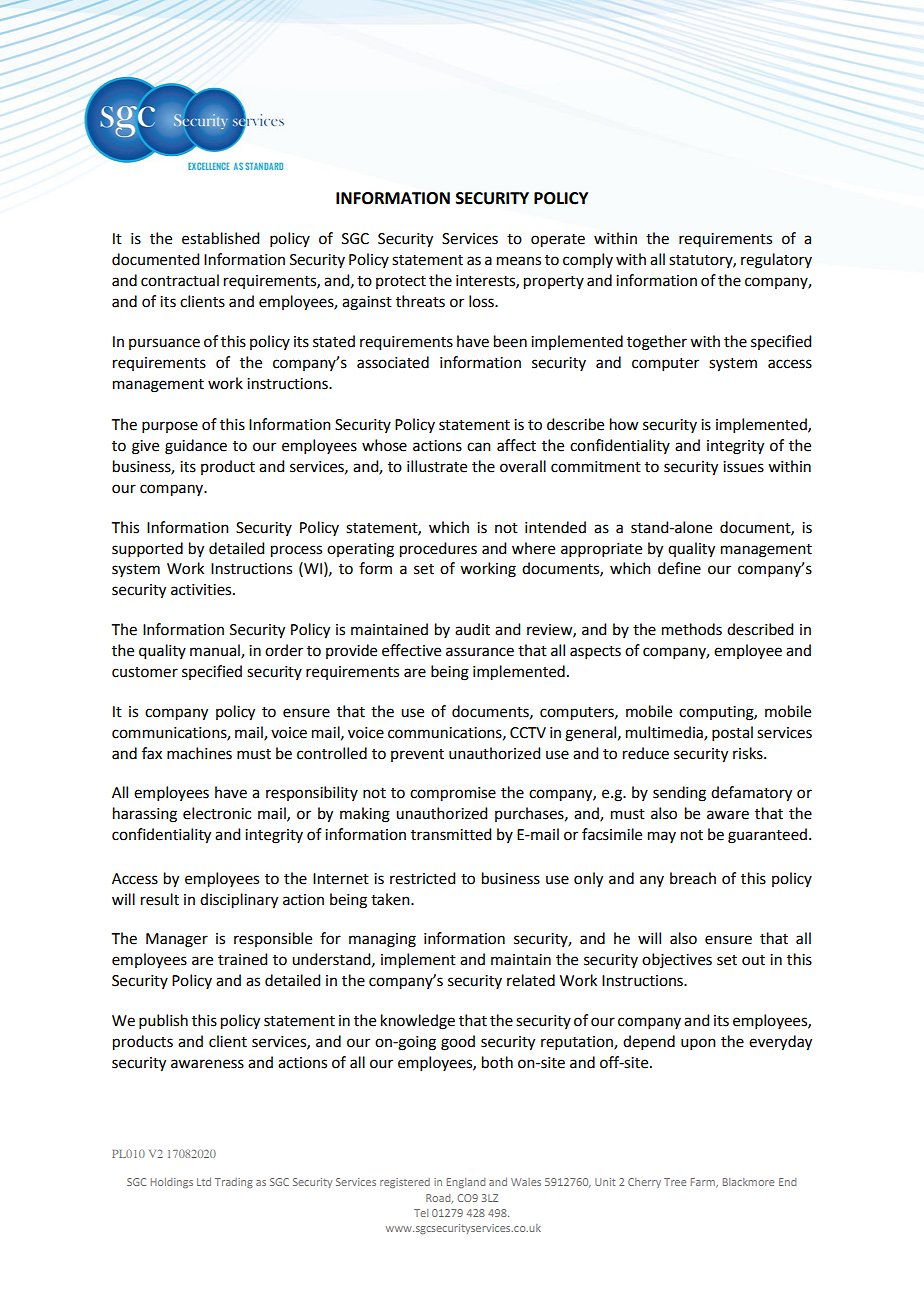 The image size is (924, 1308). What do you see at coordinates (438, 550) in the image?
I see `procedures` at bounding box center [438, 550].
